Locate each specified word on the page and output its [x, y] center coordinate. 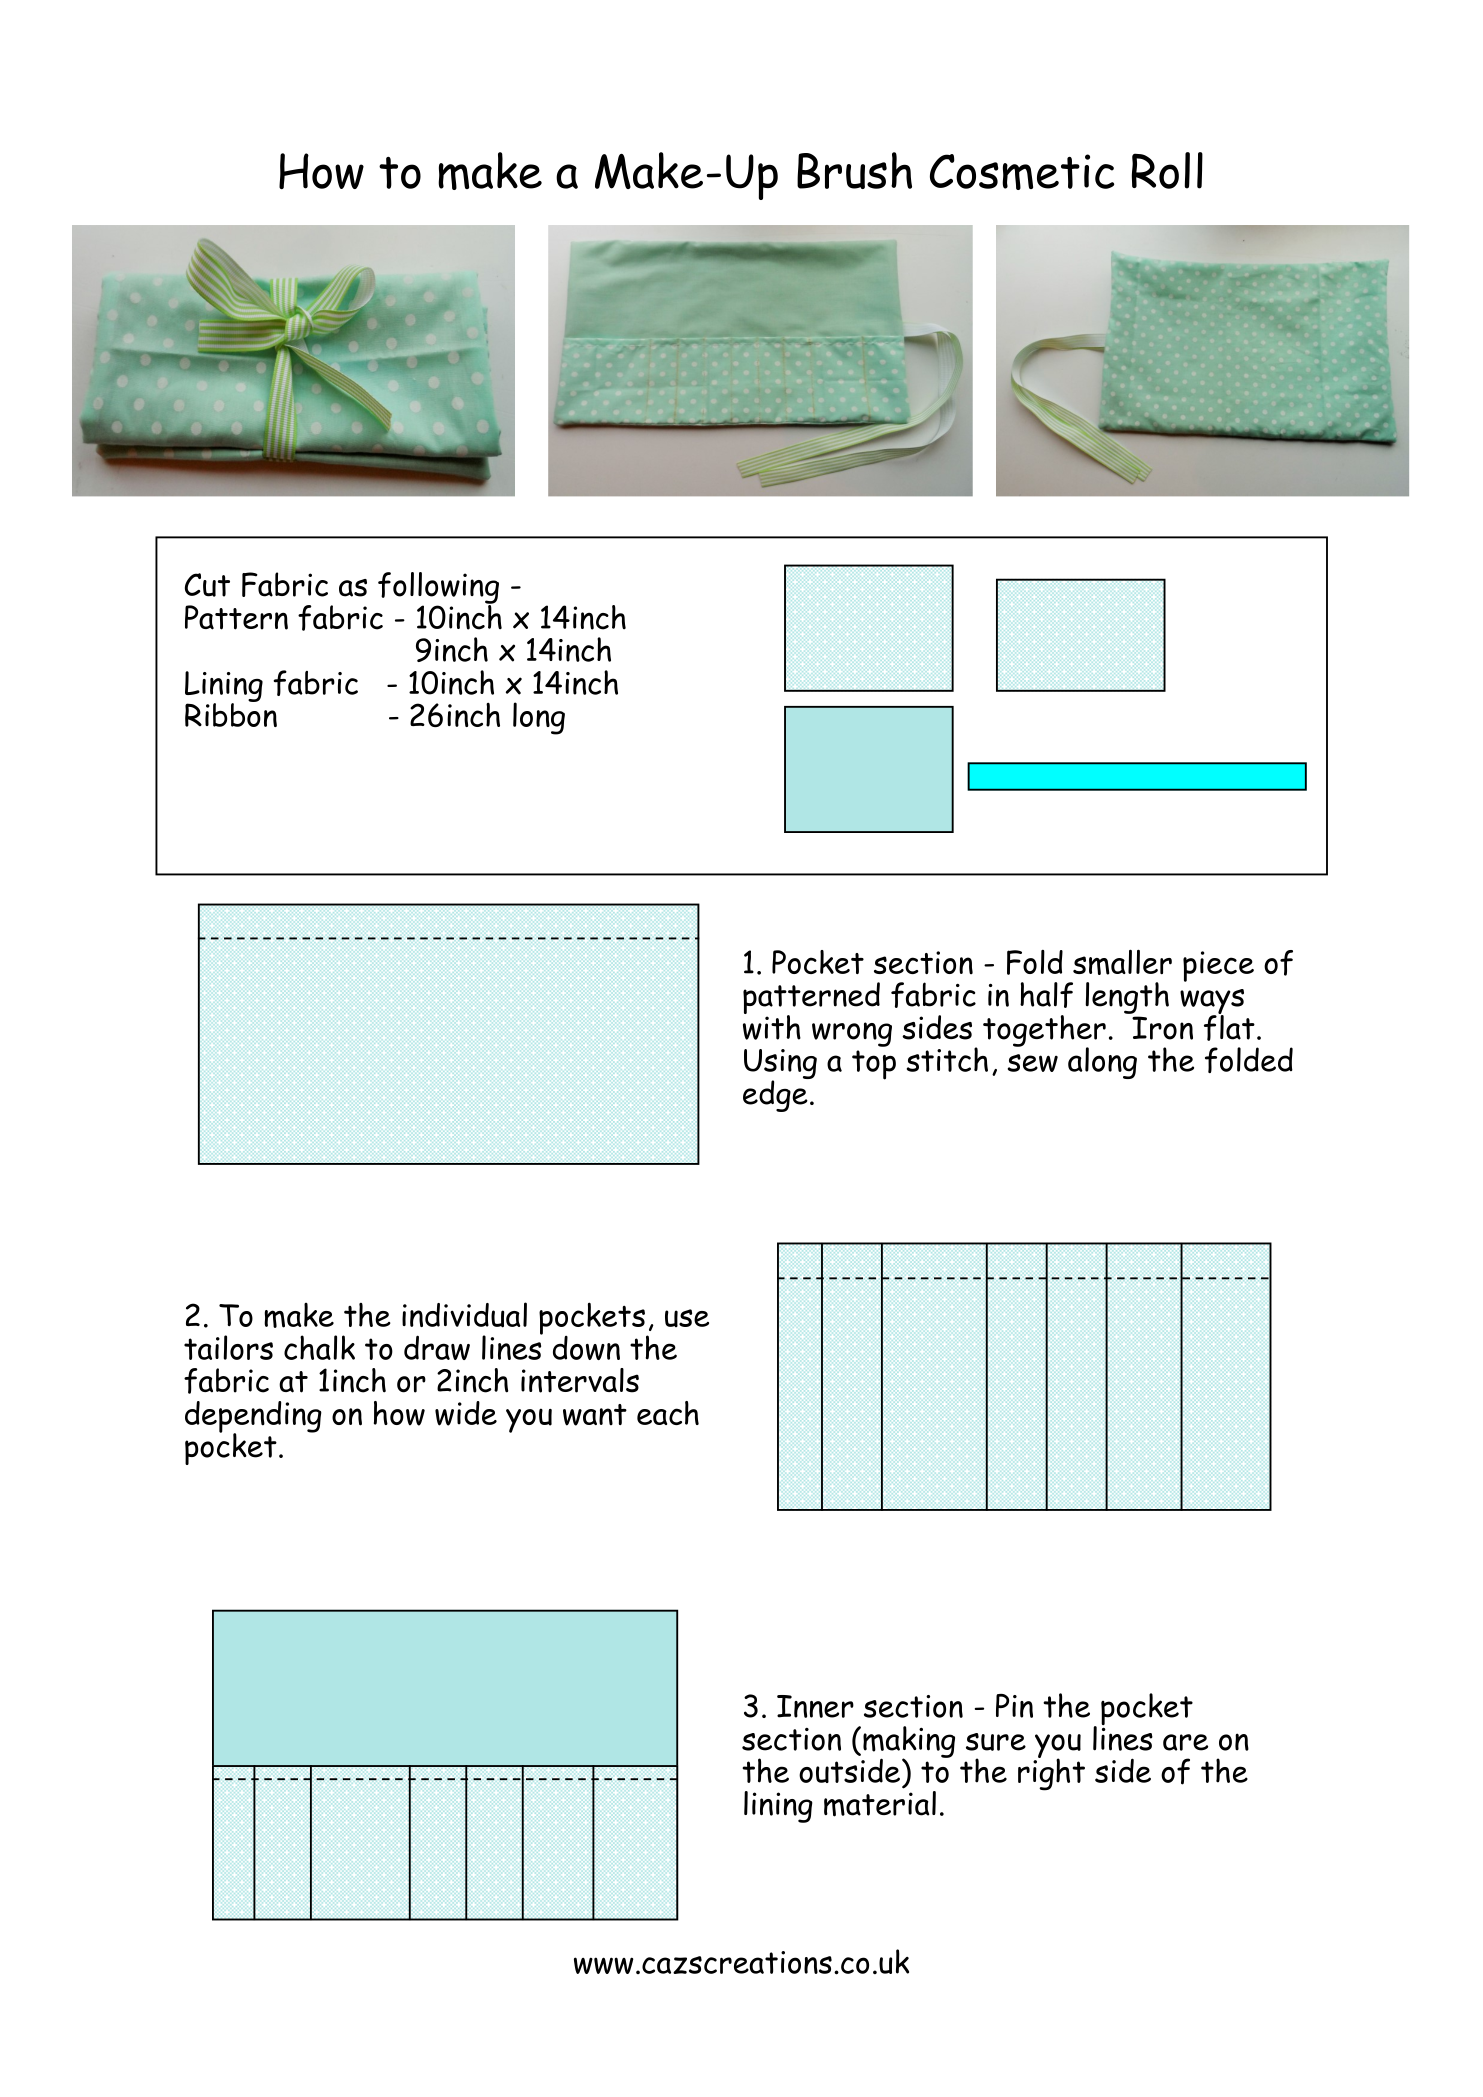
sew [1033, 1063]
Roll [1167, 170]
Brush [854, 170]
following [438, 589]
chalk [319, 1347]
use [687, 1318]
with [772, 1026]
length [1127, 998]
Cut [207, 585]
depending [253, 1418]
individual [464, 1315]
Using [780, 1065]
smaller [1122, 962]
